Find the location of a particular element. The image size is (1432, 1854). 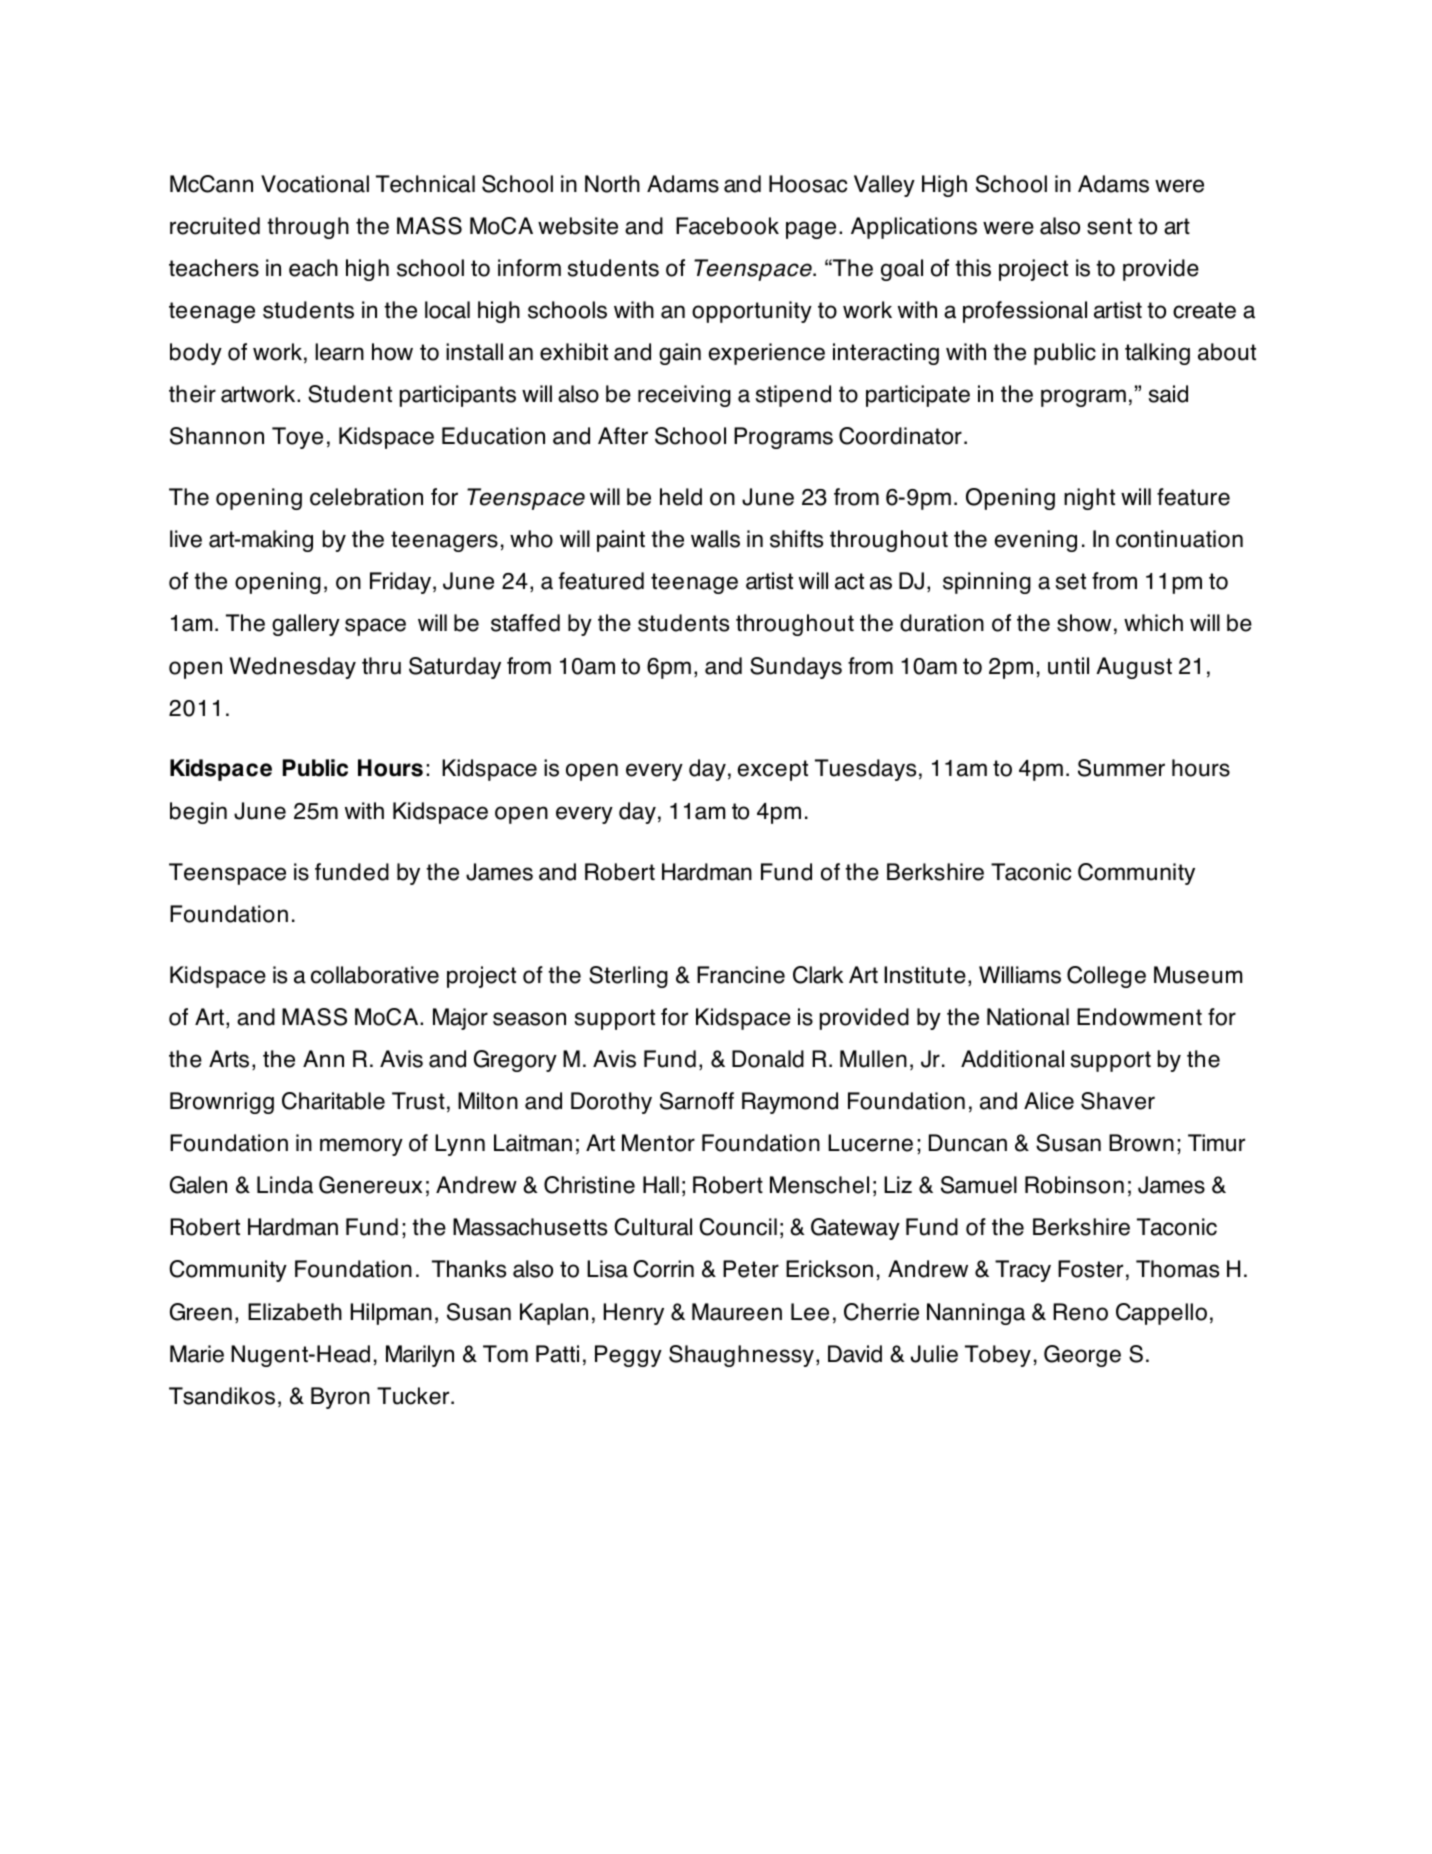

collaborative is located at coordinates (375, 975).
